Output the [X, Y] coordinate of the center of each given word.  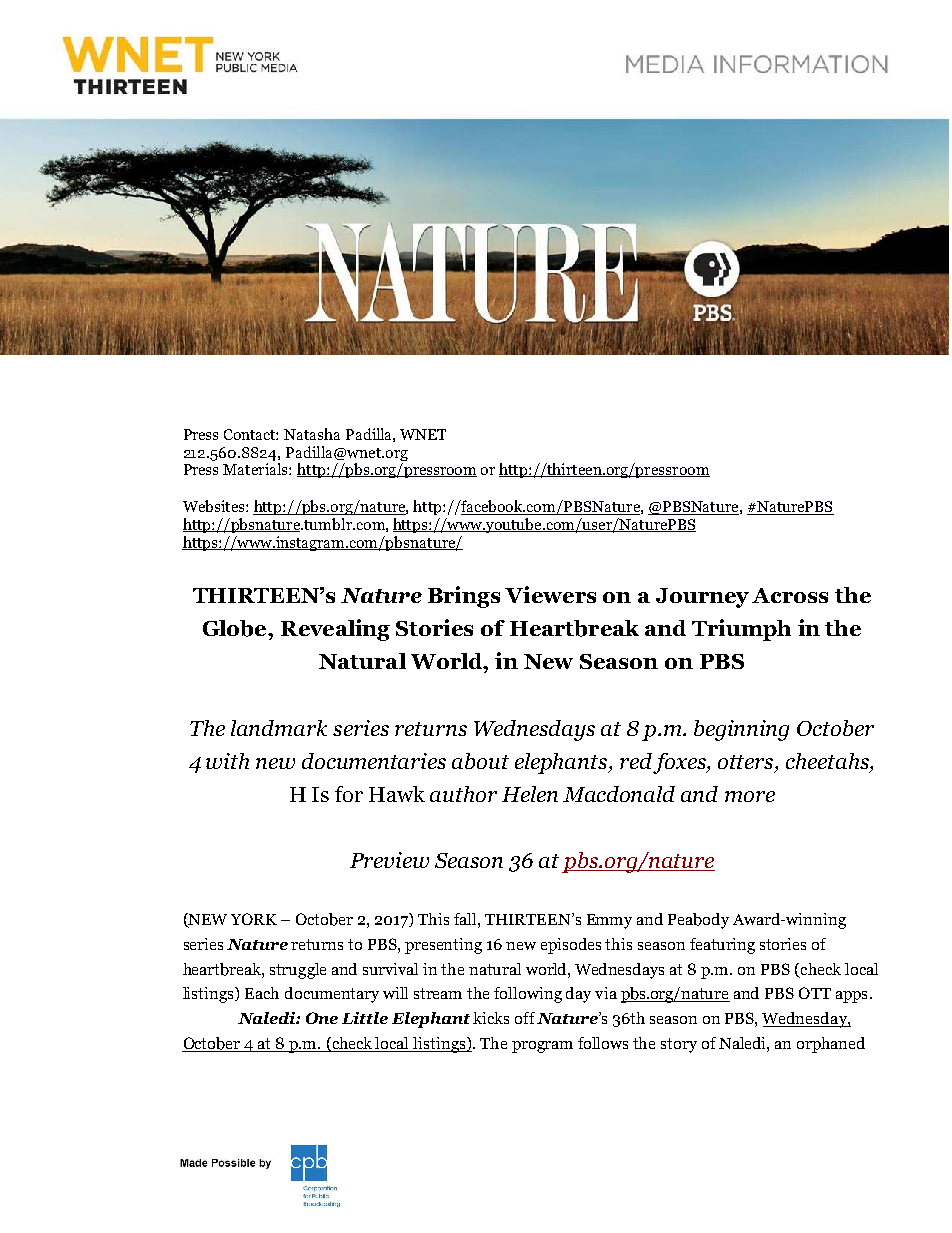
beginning [741, 730]
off [525, 1018]
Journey [702, 598]
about [480, 761]
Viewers [550, 594]
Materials [256, 469]
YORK [254, 919]
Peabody [698, 921]
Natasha [312, 434]
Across [790, 595]
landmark [279, 728]
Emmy [609, 921]
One [322, 1018]
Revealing [335, 630]
